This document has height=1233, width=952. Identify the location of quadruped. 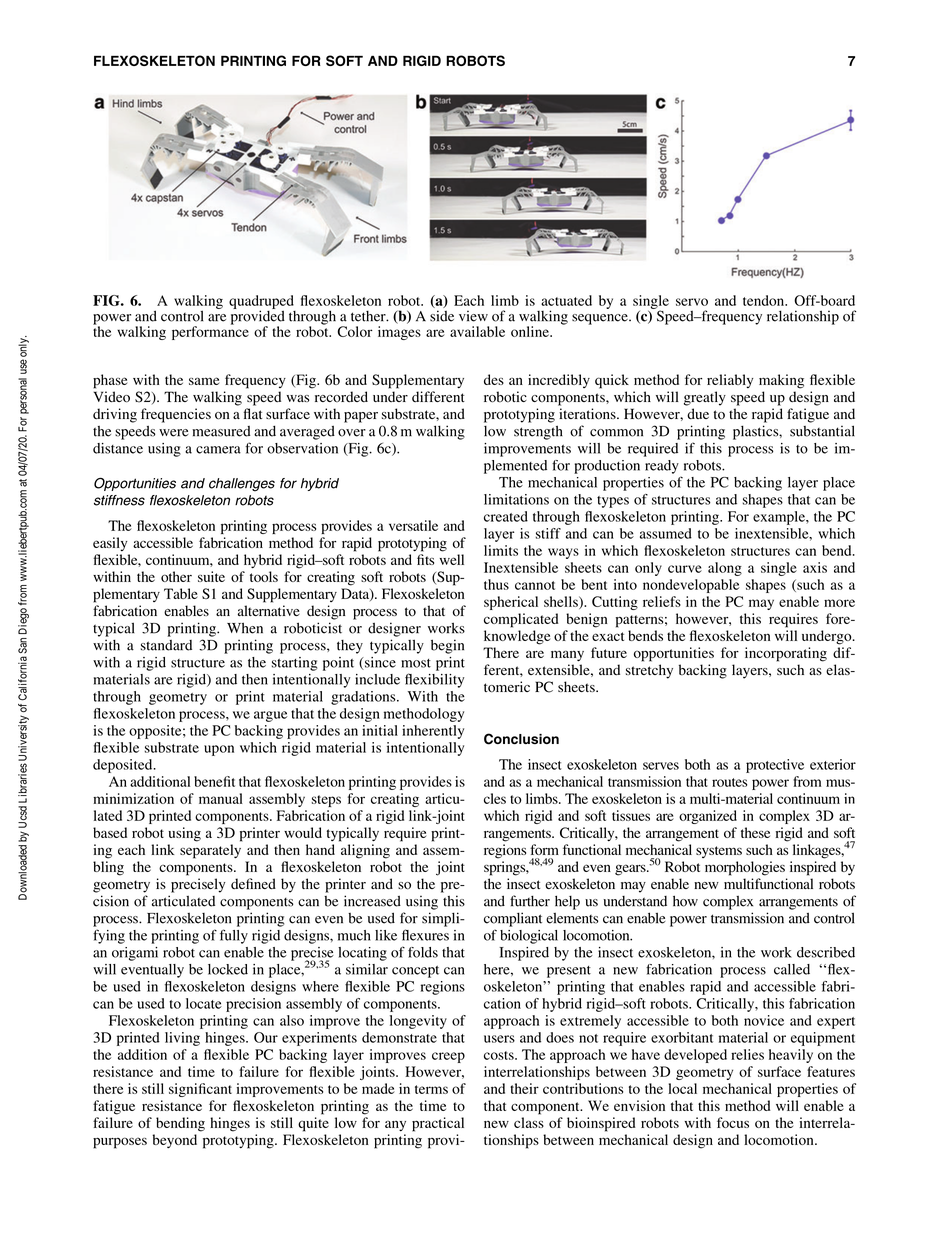
(261, 303).
